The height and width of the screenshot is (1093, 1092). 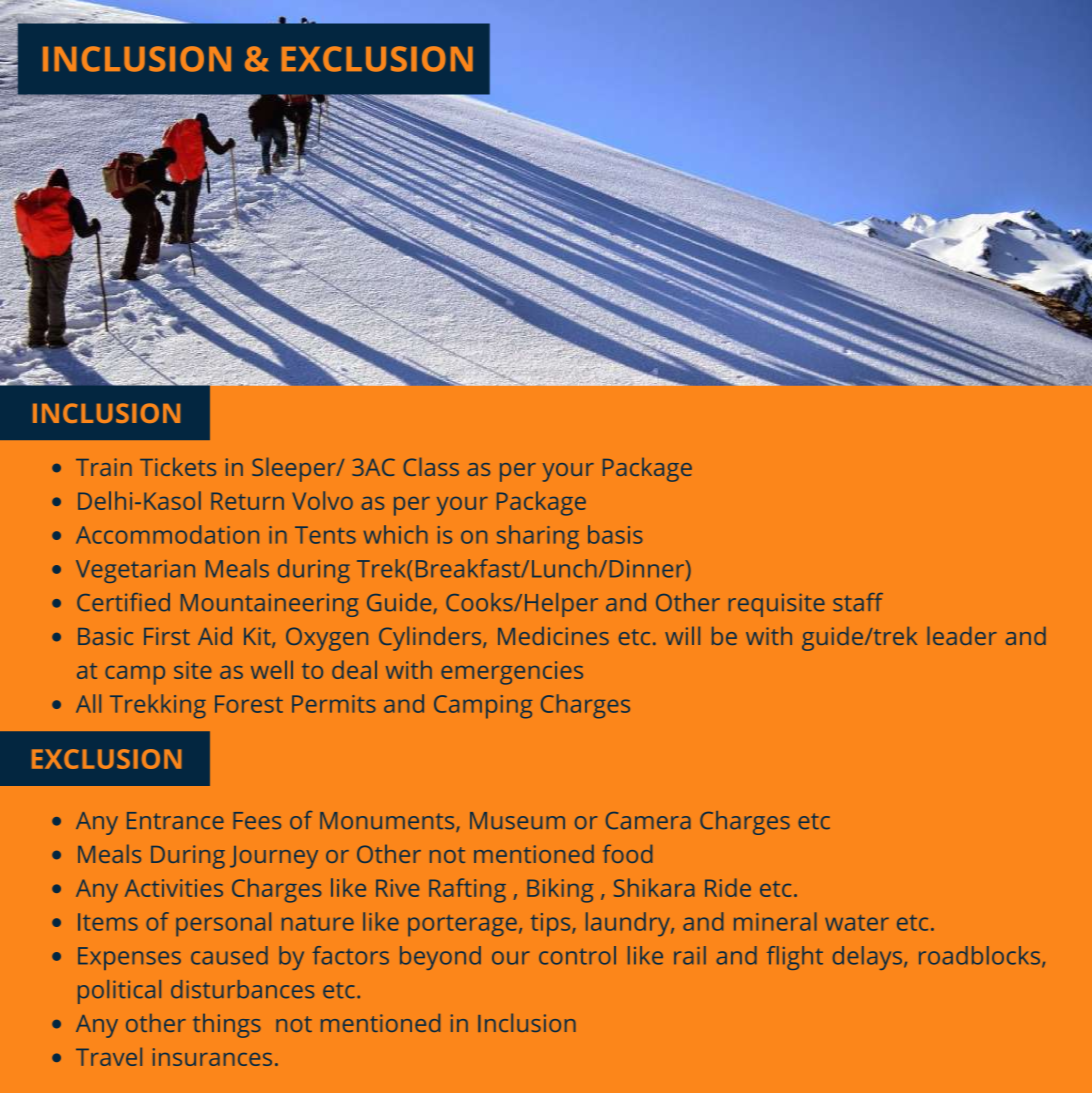 I want to click on basis, so click(x=615, y=534).
